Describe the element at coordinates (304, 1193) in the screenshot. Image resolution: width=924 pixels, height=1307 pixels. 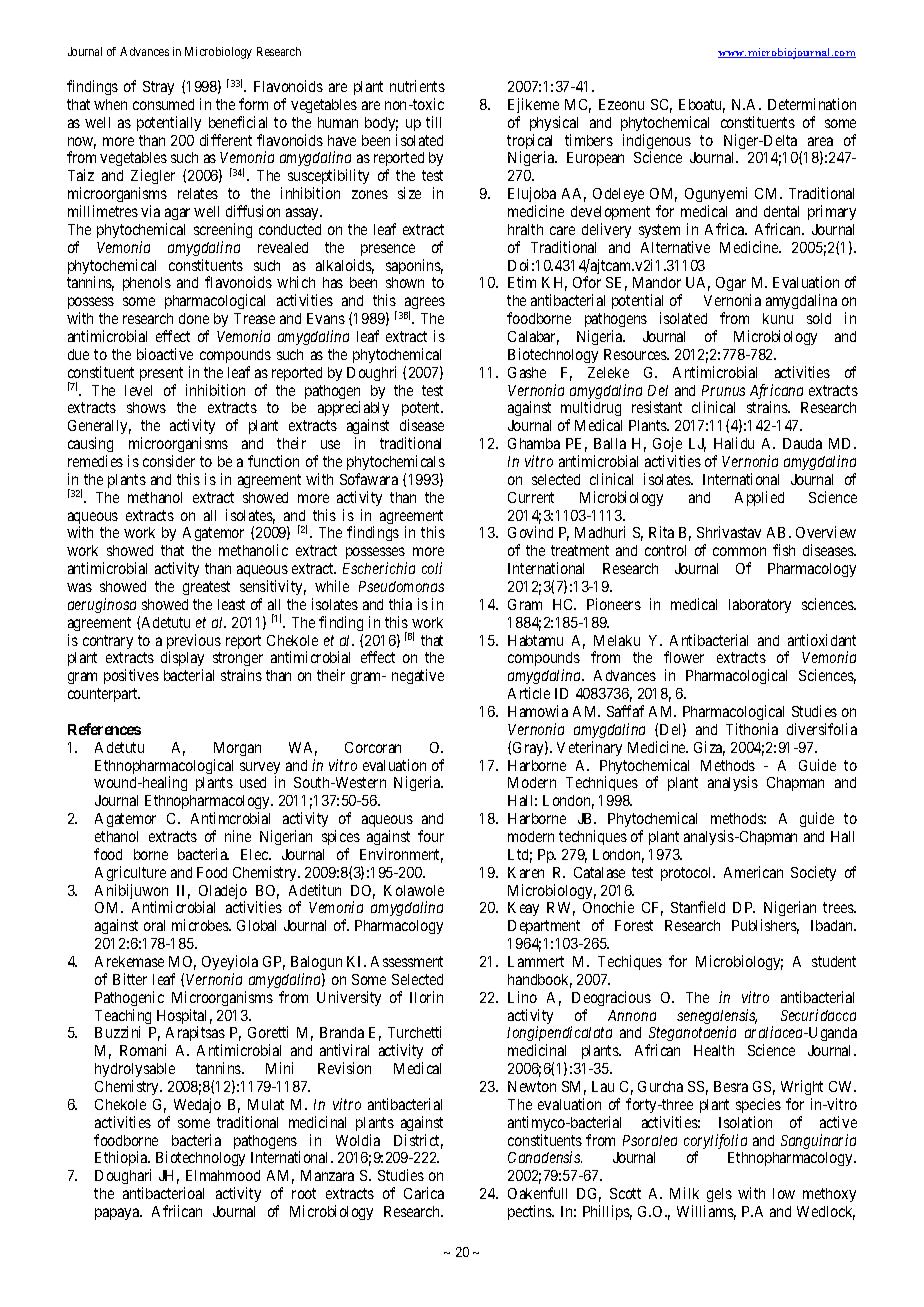
I see `root` at that location.
